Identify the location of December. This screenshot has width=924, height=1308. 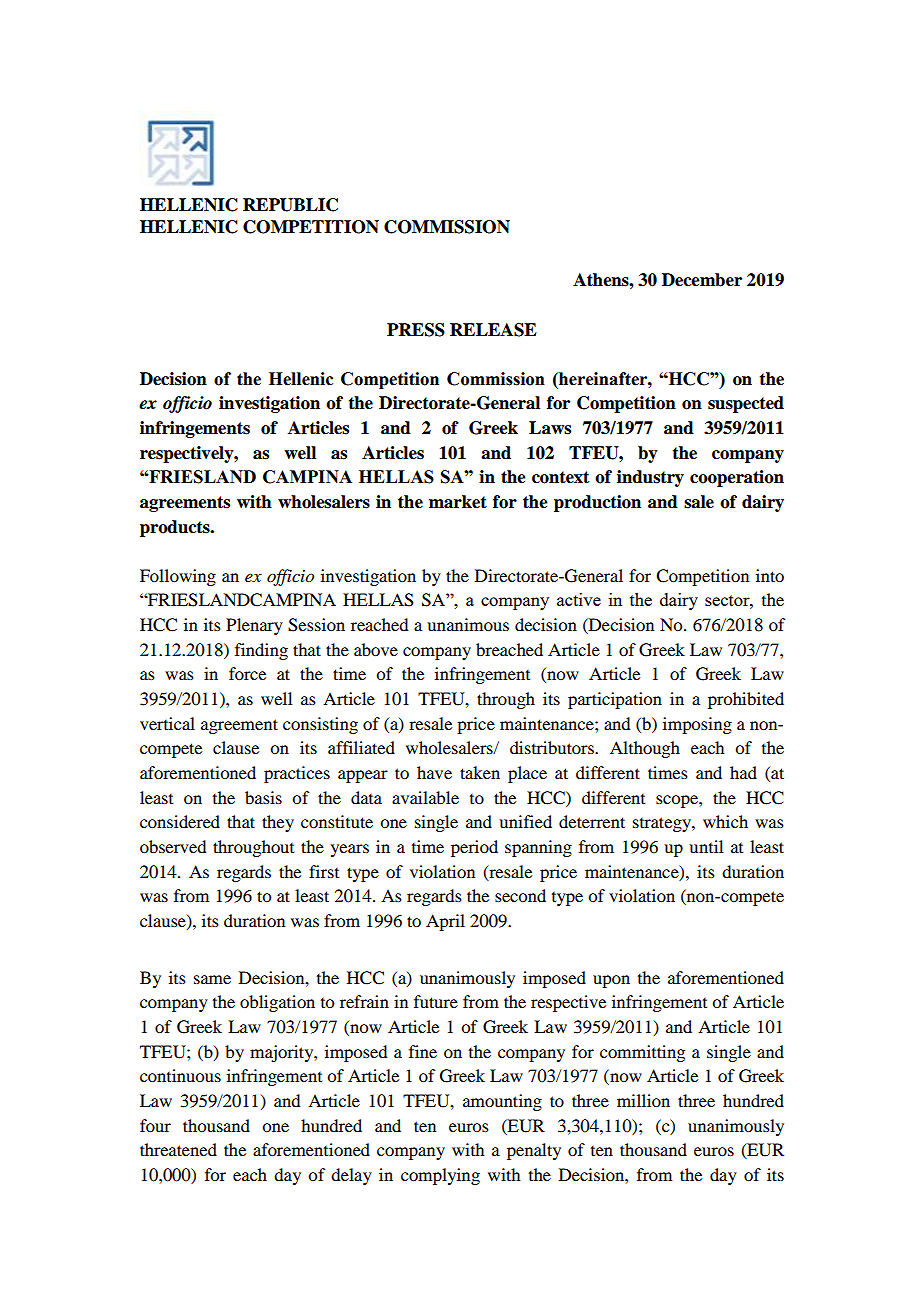
(702, 280).
